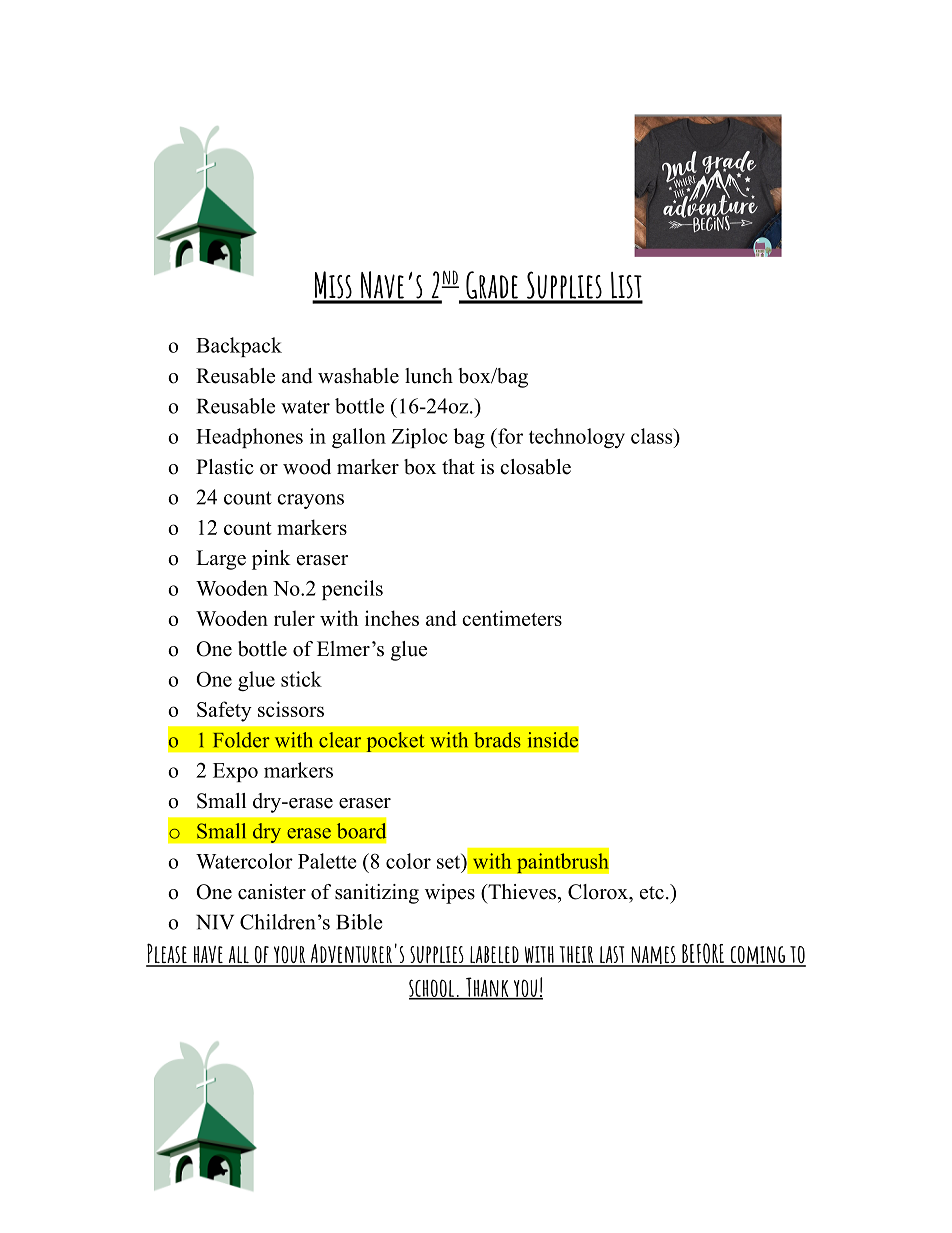 The image size is (952, 1233). I want to click on Backpack, so click(239, 347).
